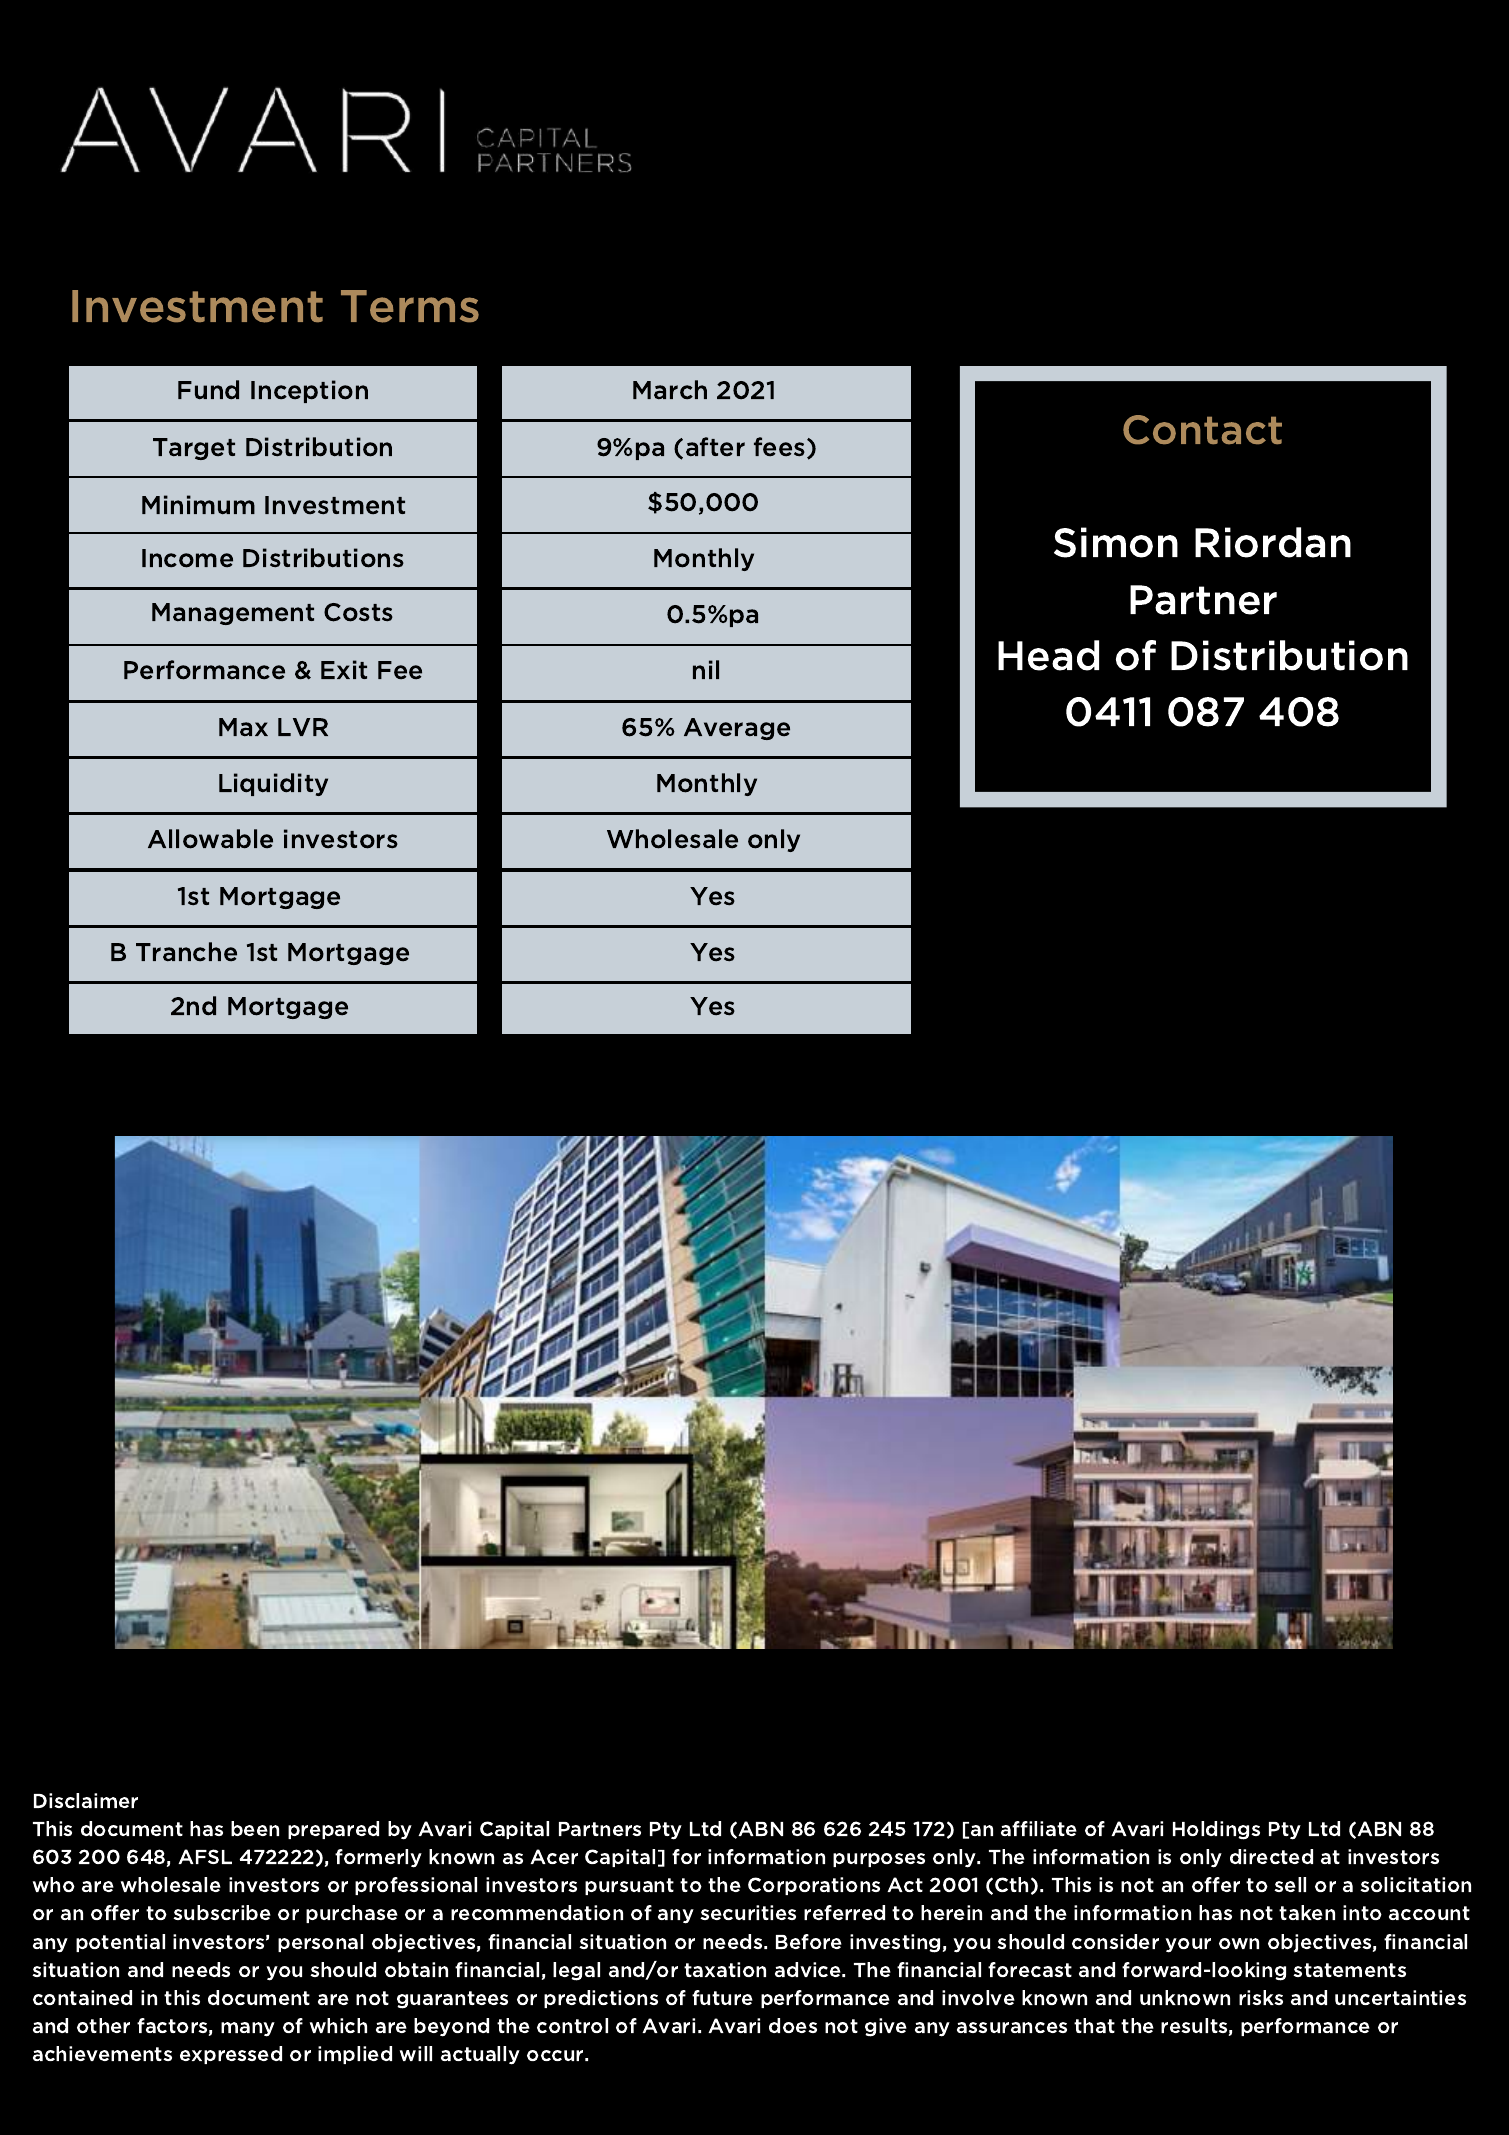 The image size is (1509, 2135). I want to click on future, so click(722, 1997).
